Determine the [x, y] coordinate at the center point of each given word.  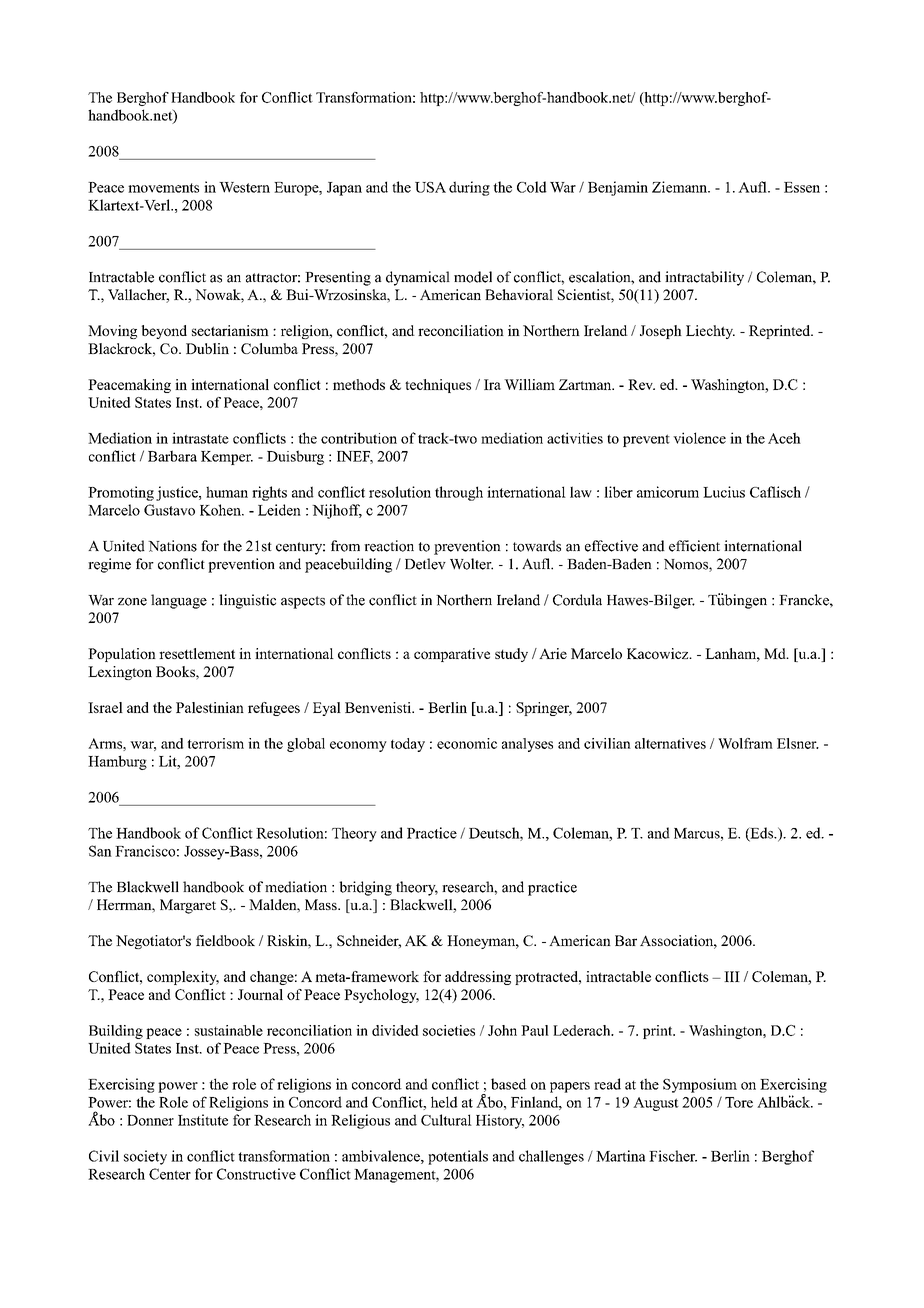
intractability [704, 278]
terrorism [216, 743]
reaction [389, 546]
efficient [694, 546]
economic [467, 743]
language [179, 601]
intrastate [200, 438]
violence [699, 438]
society [145, 1157]
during [469, 188]
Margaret [188, 906]
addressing [478, 978]
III [732, 976]
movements [163, 188]
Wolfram [745, 743]
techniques [438, 386]
